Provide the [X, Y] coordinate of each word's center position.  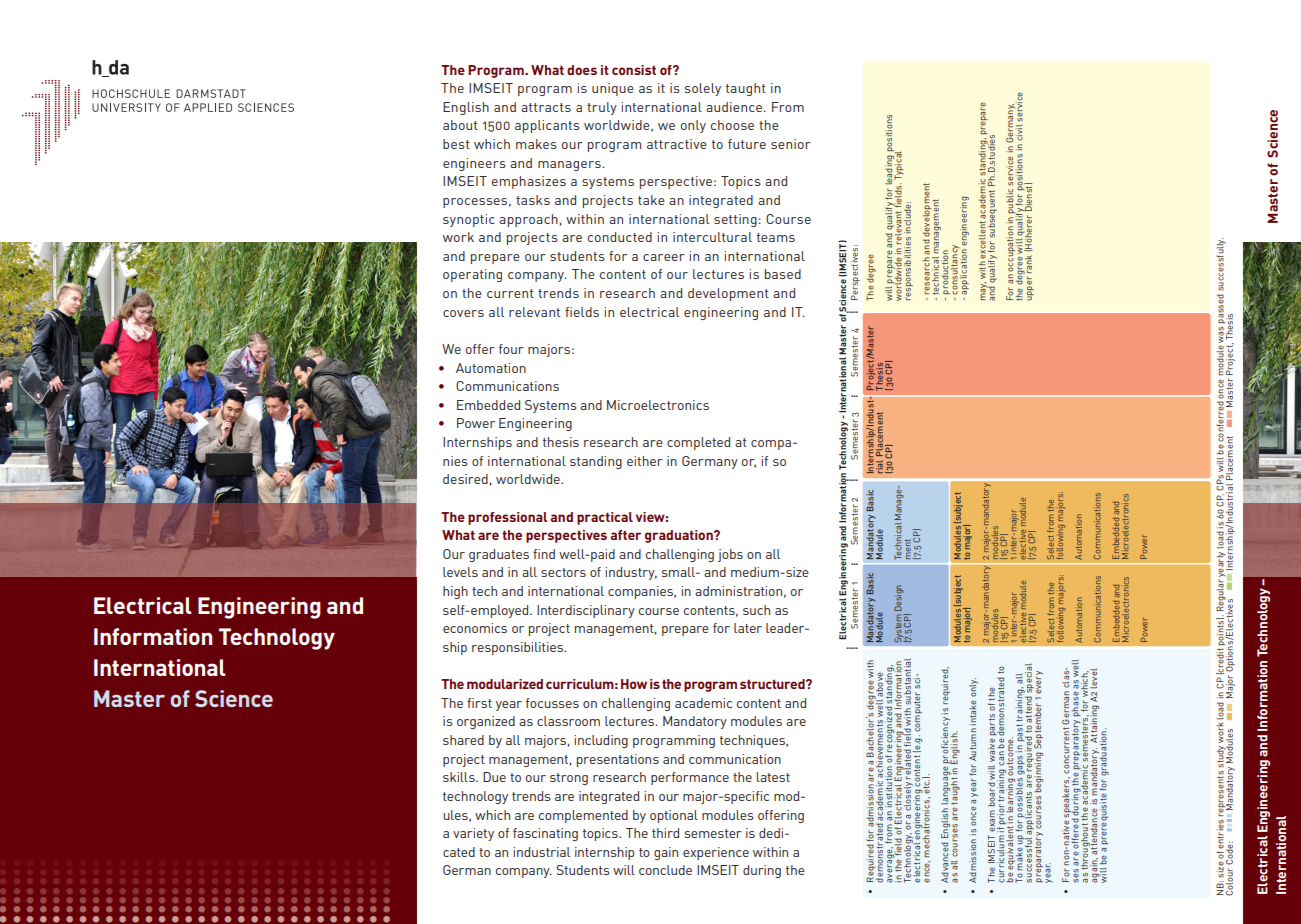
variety [473, 834]
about [460, 125]
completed [698, 443]
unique [613, 89]
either [645, 461]
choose [732, 125]
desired [465, 479]
